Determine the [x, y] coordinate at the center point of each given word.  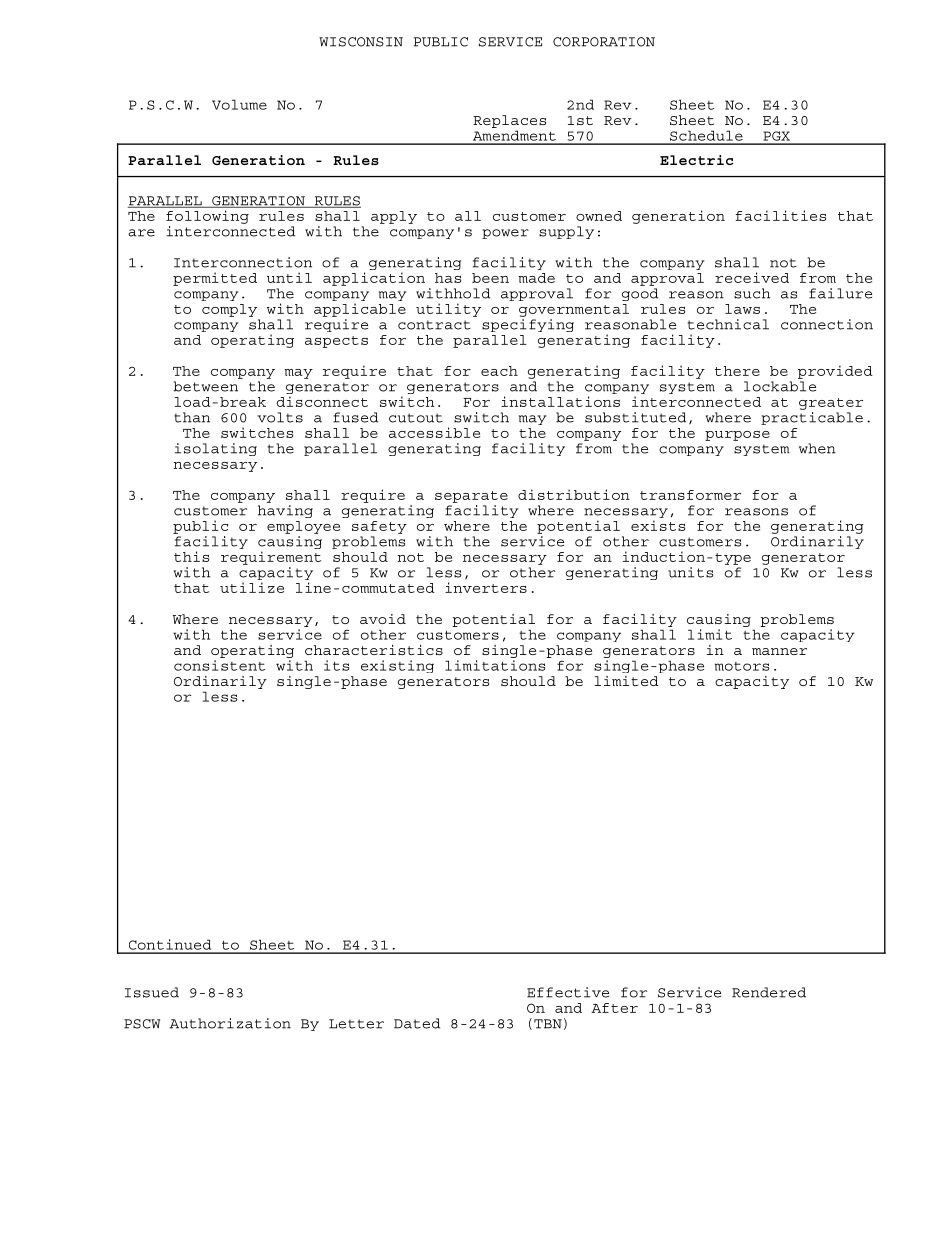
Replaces [509, 121]
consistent [219, 665]
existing [397, 666]
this [191, 556]
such [752, 293]
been [490, 278]
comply [229, 310]
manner [779, 651]
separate [471, 497]
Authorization [230, 1023]
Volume [239, 104]
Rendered [769, 992]
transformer [690, 495]
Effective [568, 992]
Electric [696, 160]
